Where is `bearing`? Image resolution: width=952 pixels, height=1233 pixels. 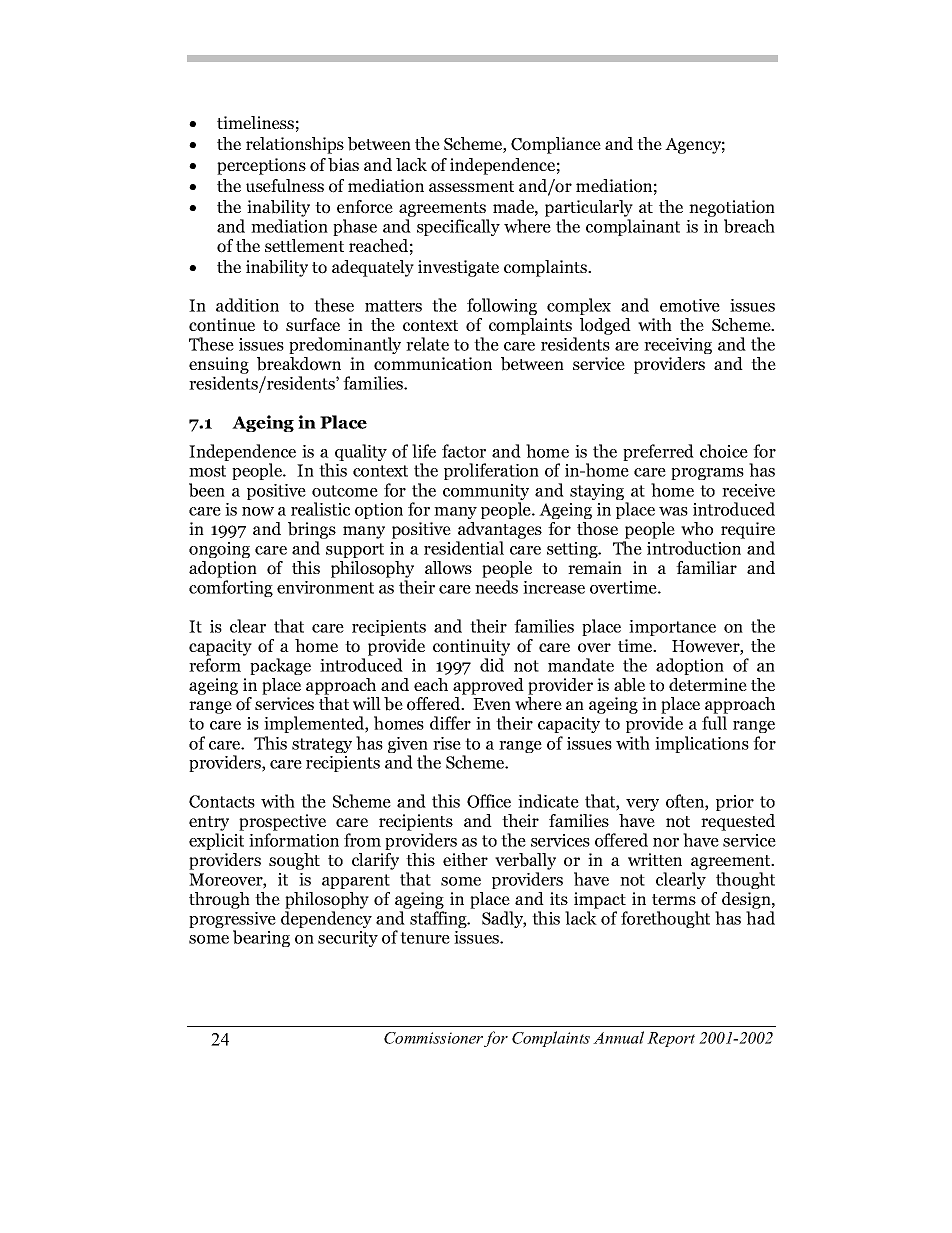 bearing is located at coordinates (261, 938).
